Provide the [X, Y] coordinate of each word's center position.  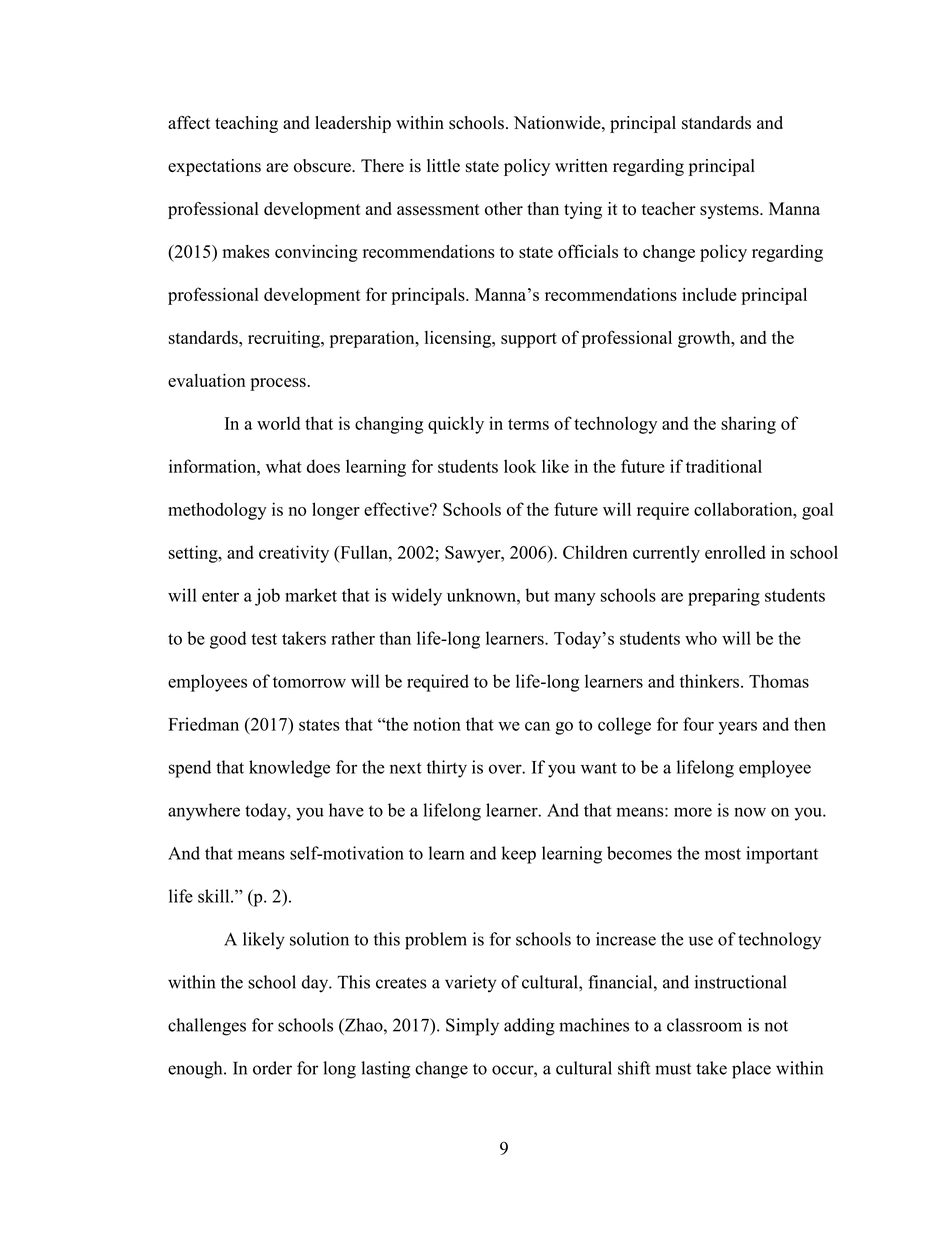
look [520, 466]
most [723, 854]
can [537, 726]
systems [730, 211]
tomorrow [309, 682]
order [272, 1068]
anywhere [204, 812]
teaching [246, 124]
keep [519, 855]
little [443, 165]
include [709, 294]
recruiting [285, 339]
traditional [724, 466]
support [529, 340]
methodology [217, 511]
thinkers [709, 681]
